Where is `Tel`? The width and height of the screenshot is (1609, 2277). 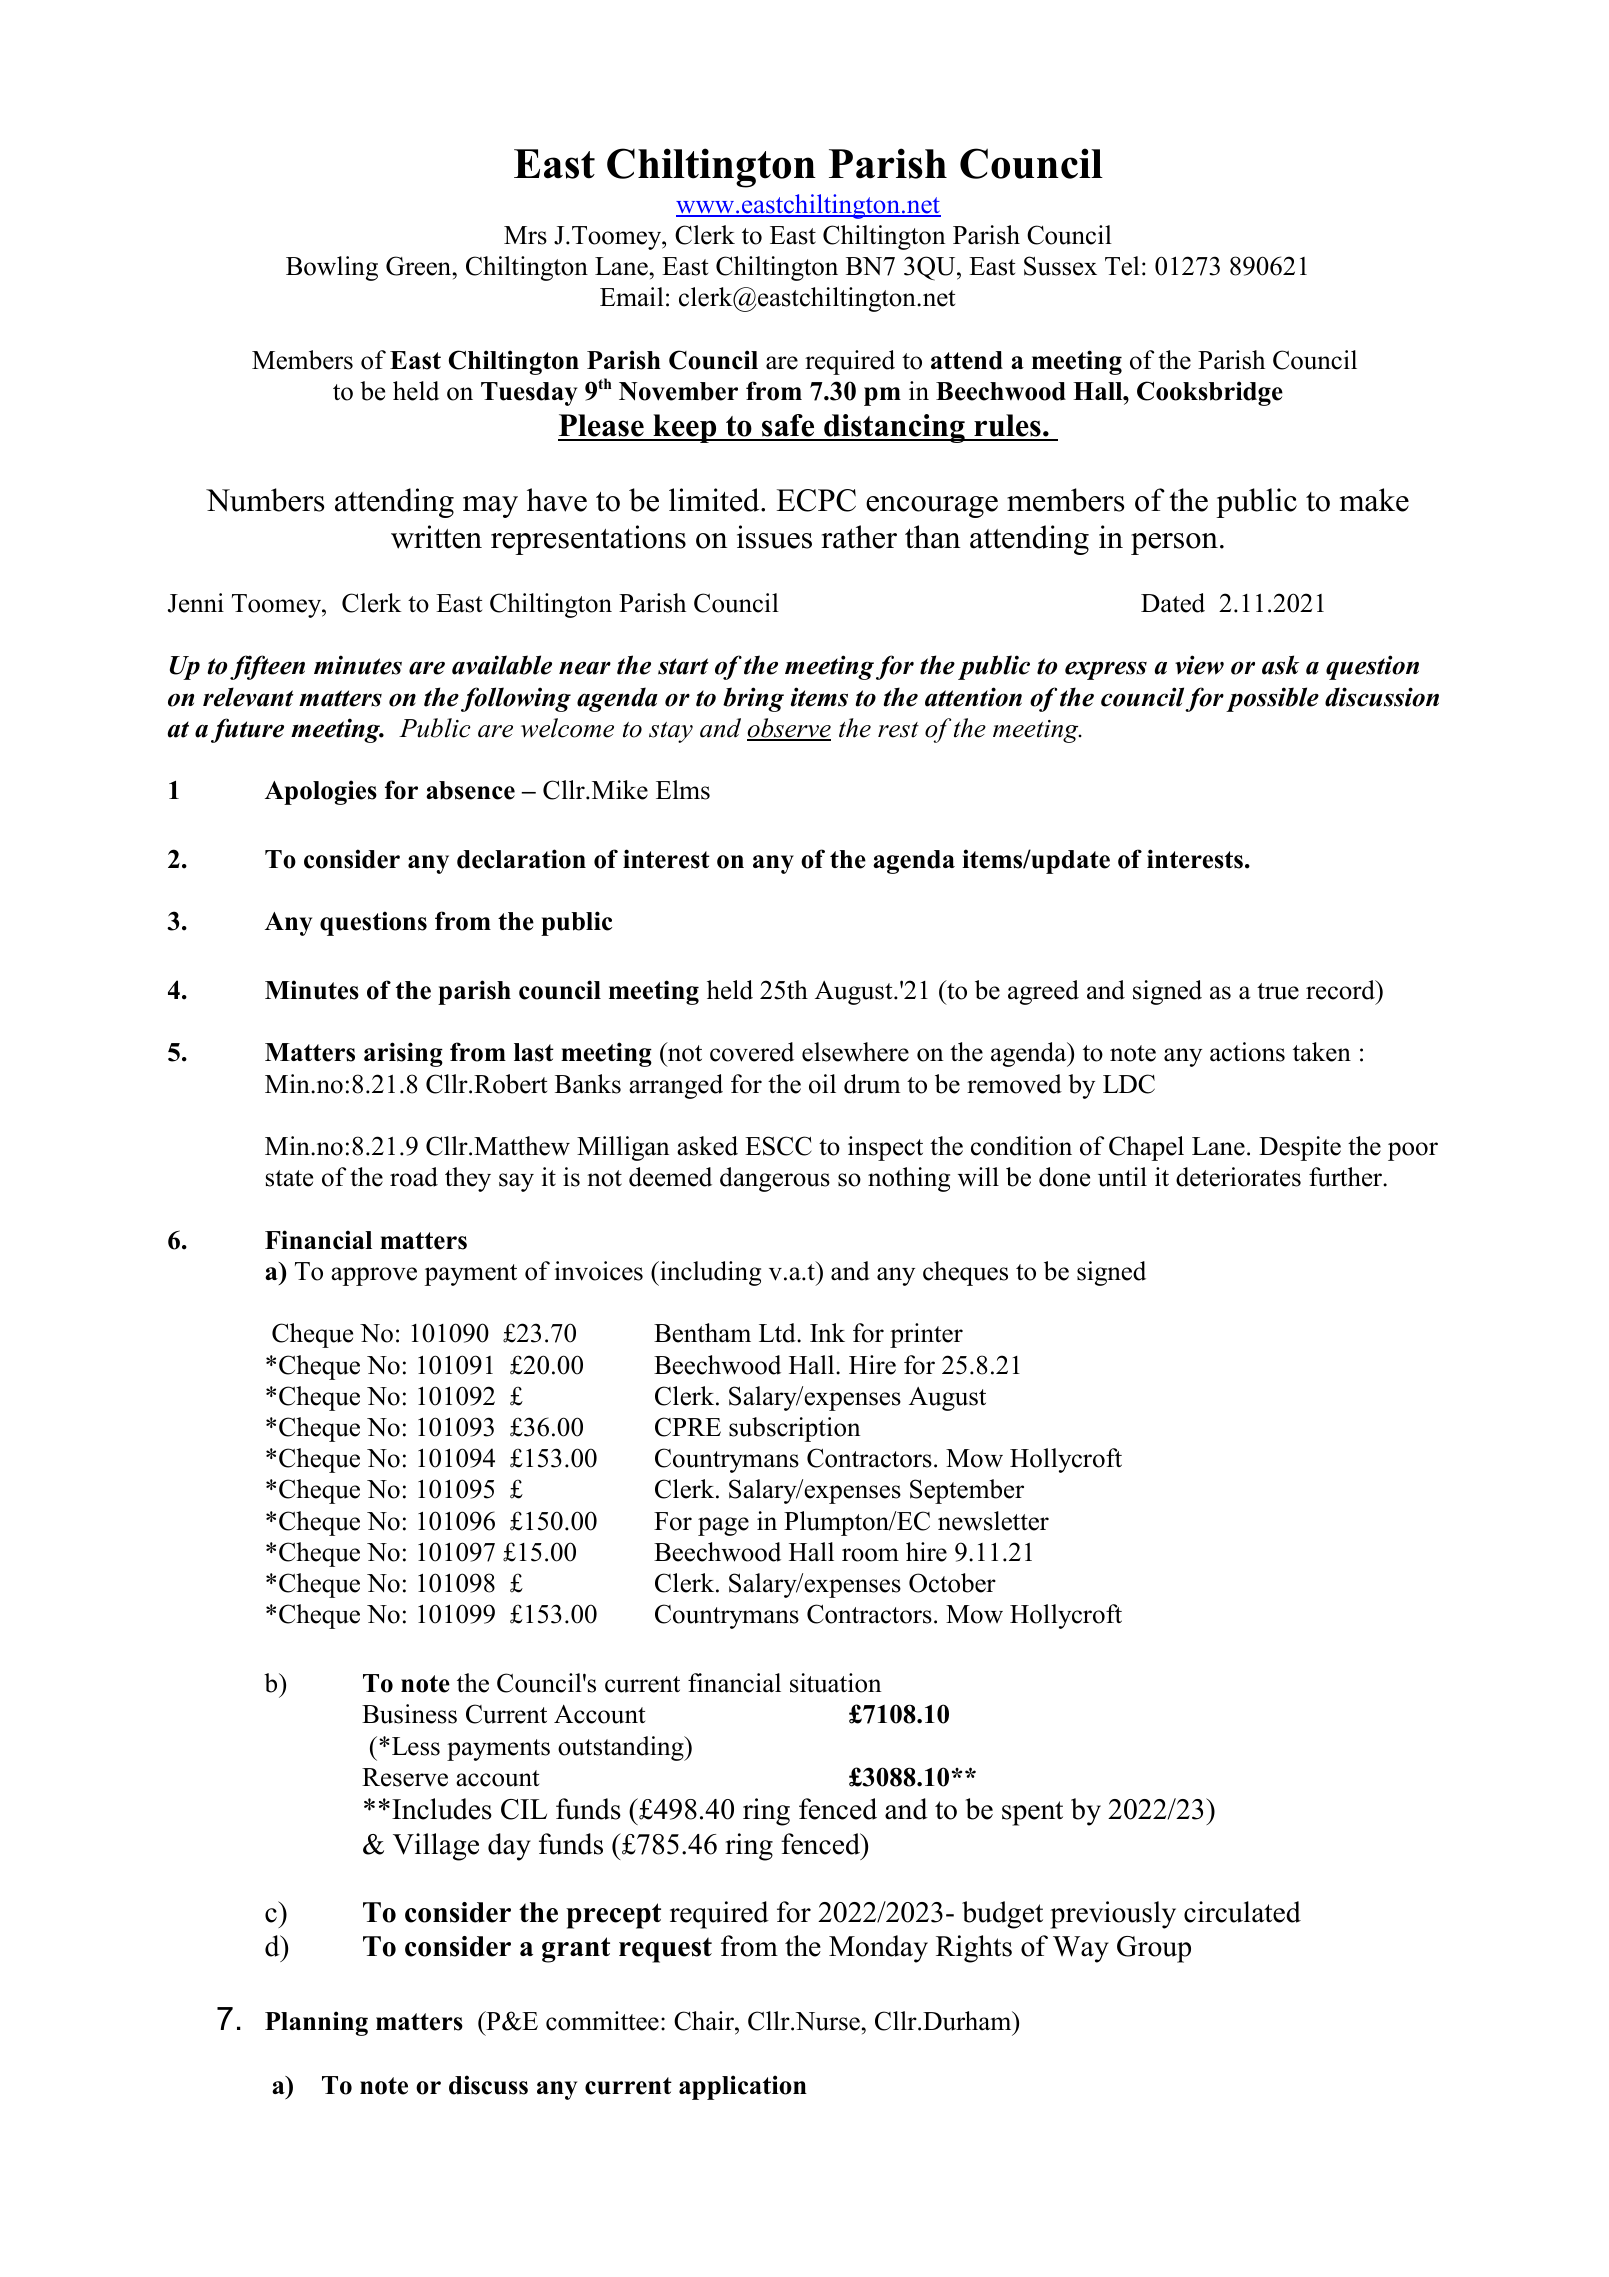
Tel is located at coordinates (1122, 266).
